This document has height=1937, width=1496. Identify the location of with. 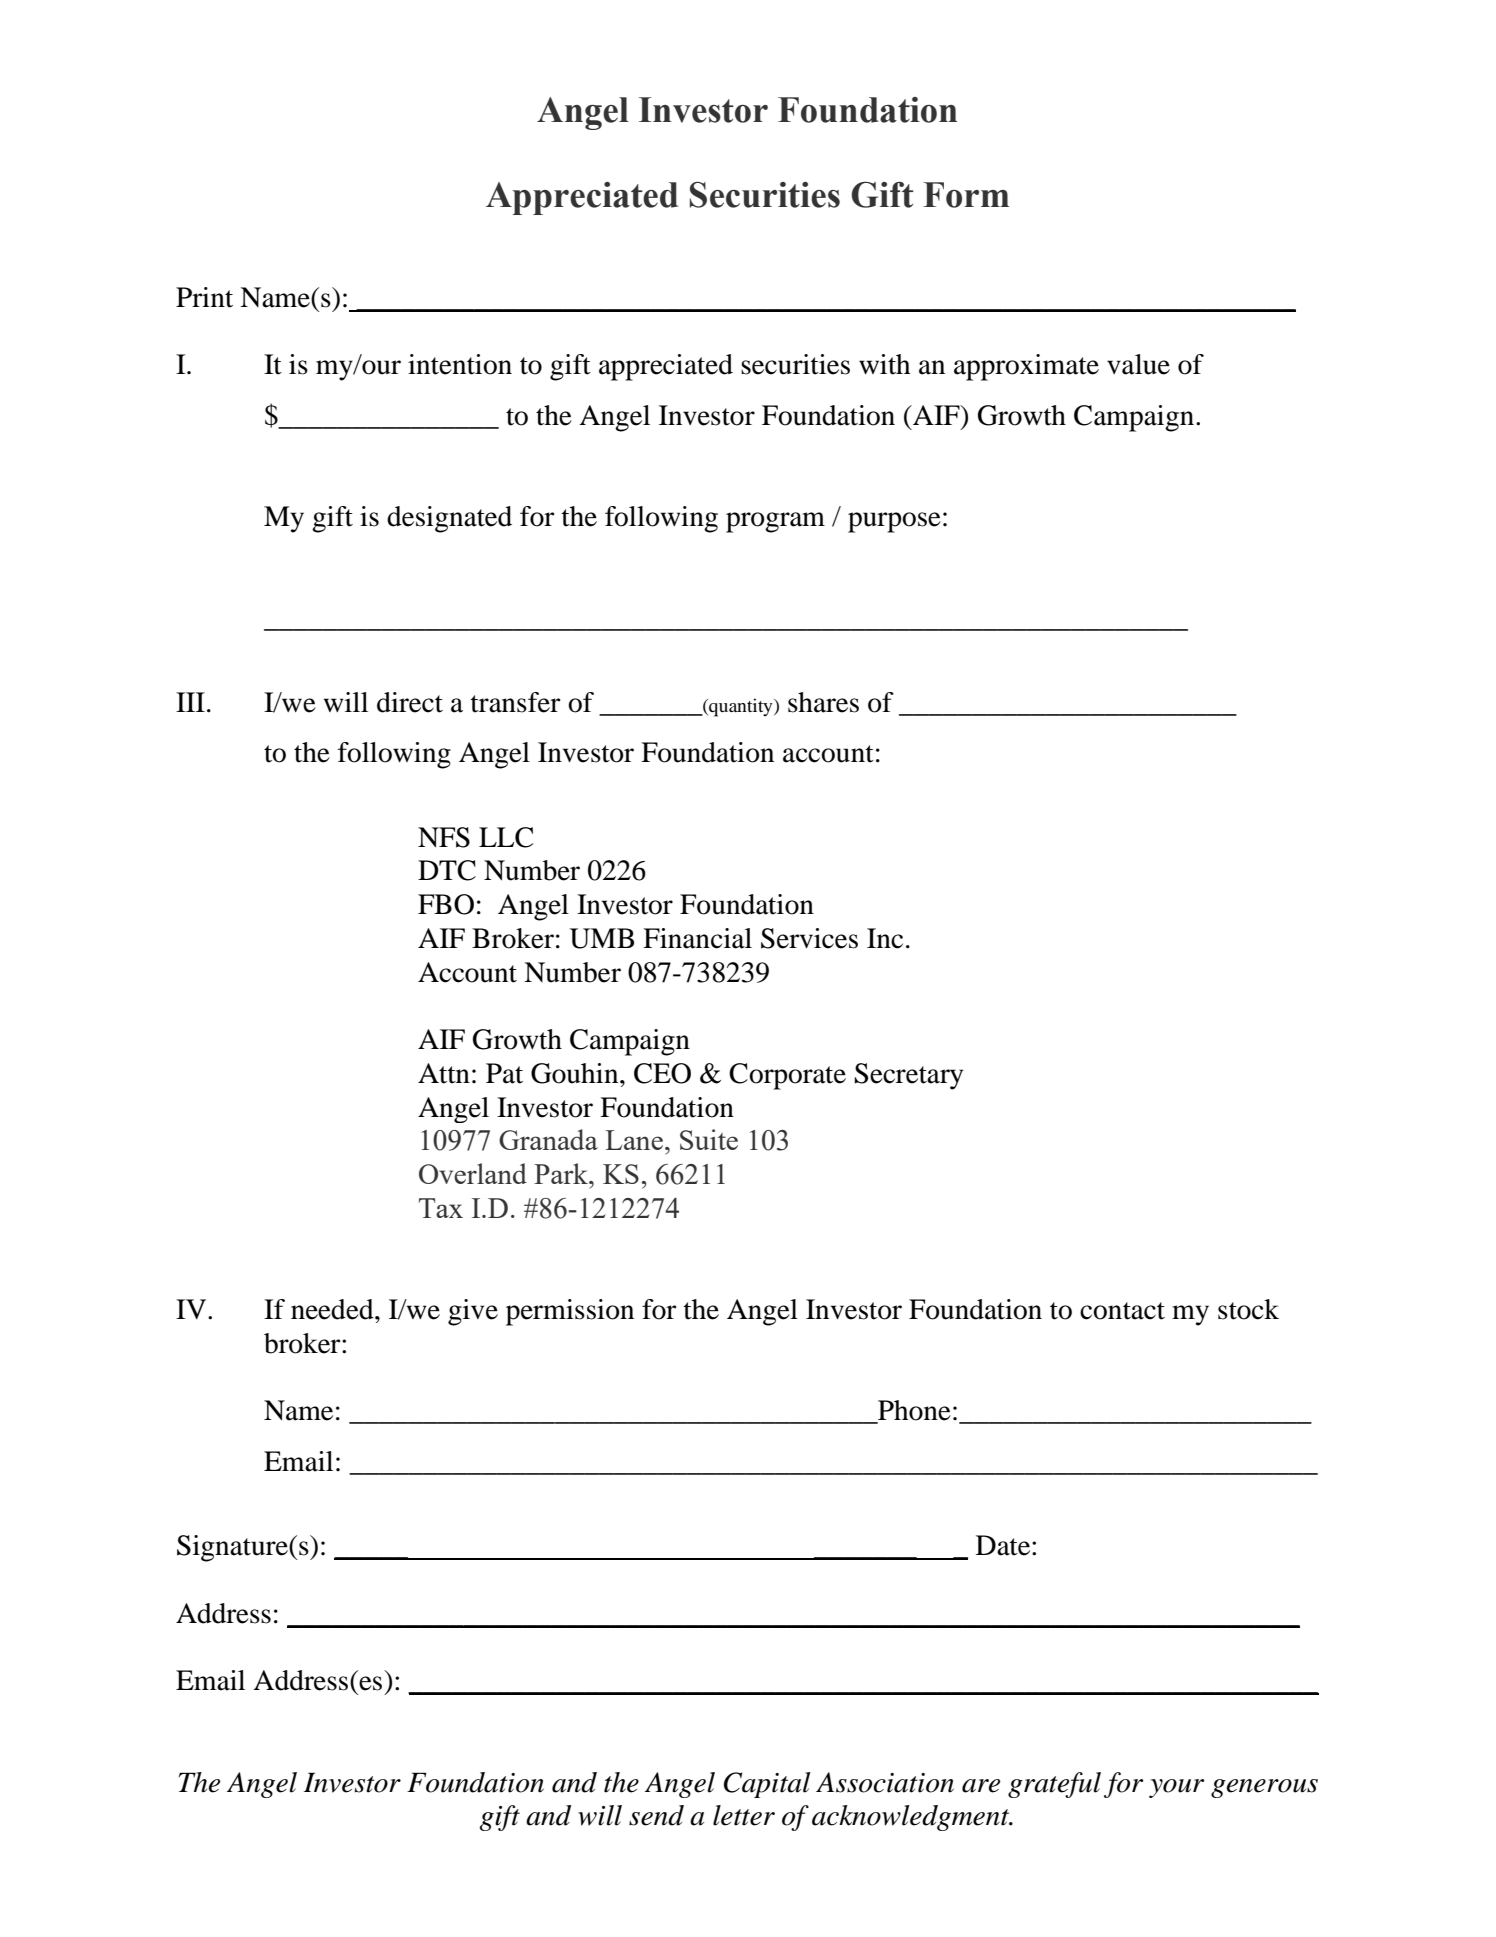
(884, 364).
